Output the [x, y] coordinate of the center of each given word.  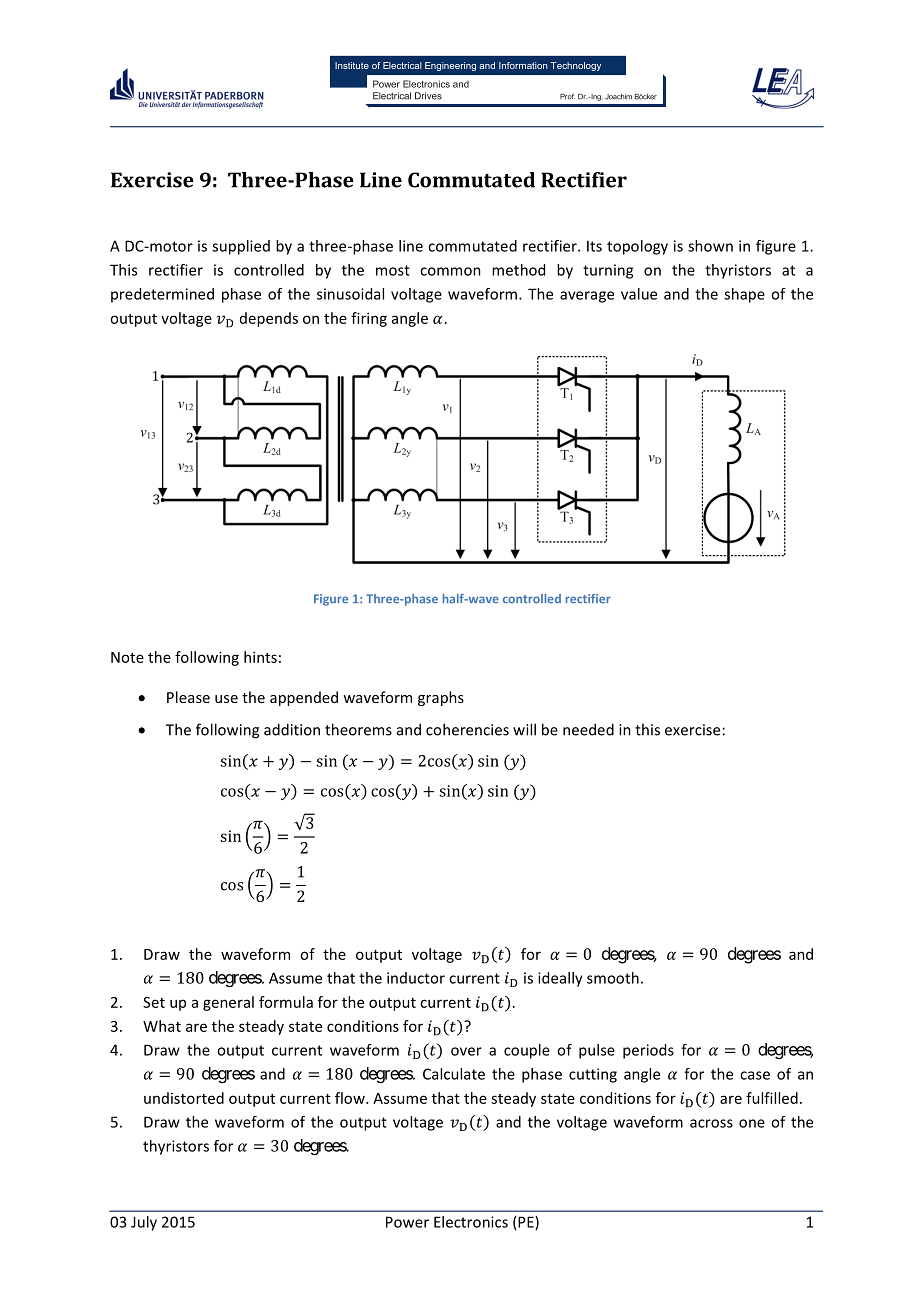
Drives [428, 96]
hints [260, 657]
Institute [352, 65]
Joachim [618, 97]
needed [588, 729]
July [144, 1223]
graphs [441, 698]
